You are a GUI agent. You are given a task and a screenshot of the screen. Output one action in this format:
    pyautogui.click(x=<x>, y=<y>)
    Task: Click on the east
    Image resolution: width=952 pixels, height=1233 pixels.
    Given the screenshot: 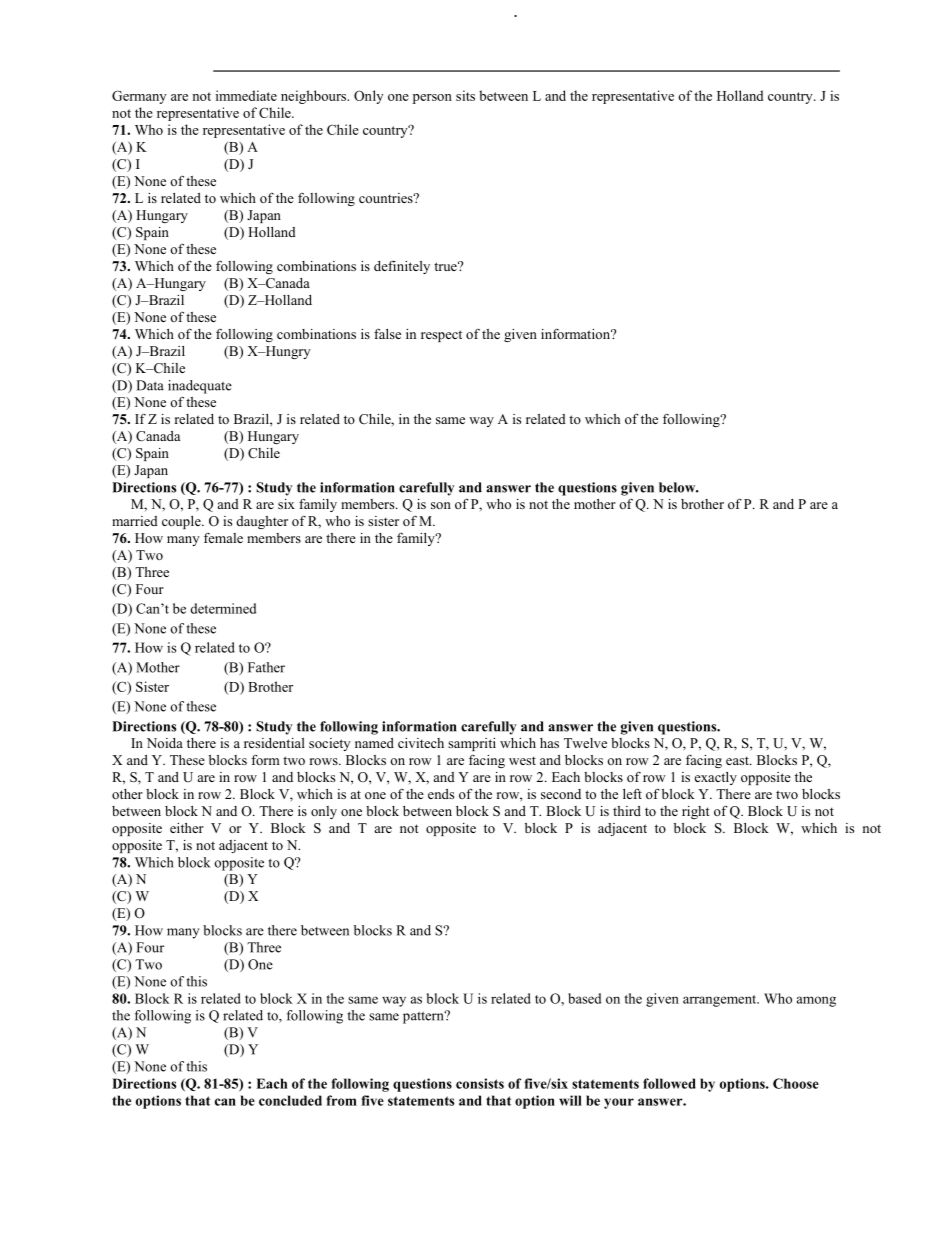 What is the action you would take?
    pyautogui.click(x=738, y=760)
